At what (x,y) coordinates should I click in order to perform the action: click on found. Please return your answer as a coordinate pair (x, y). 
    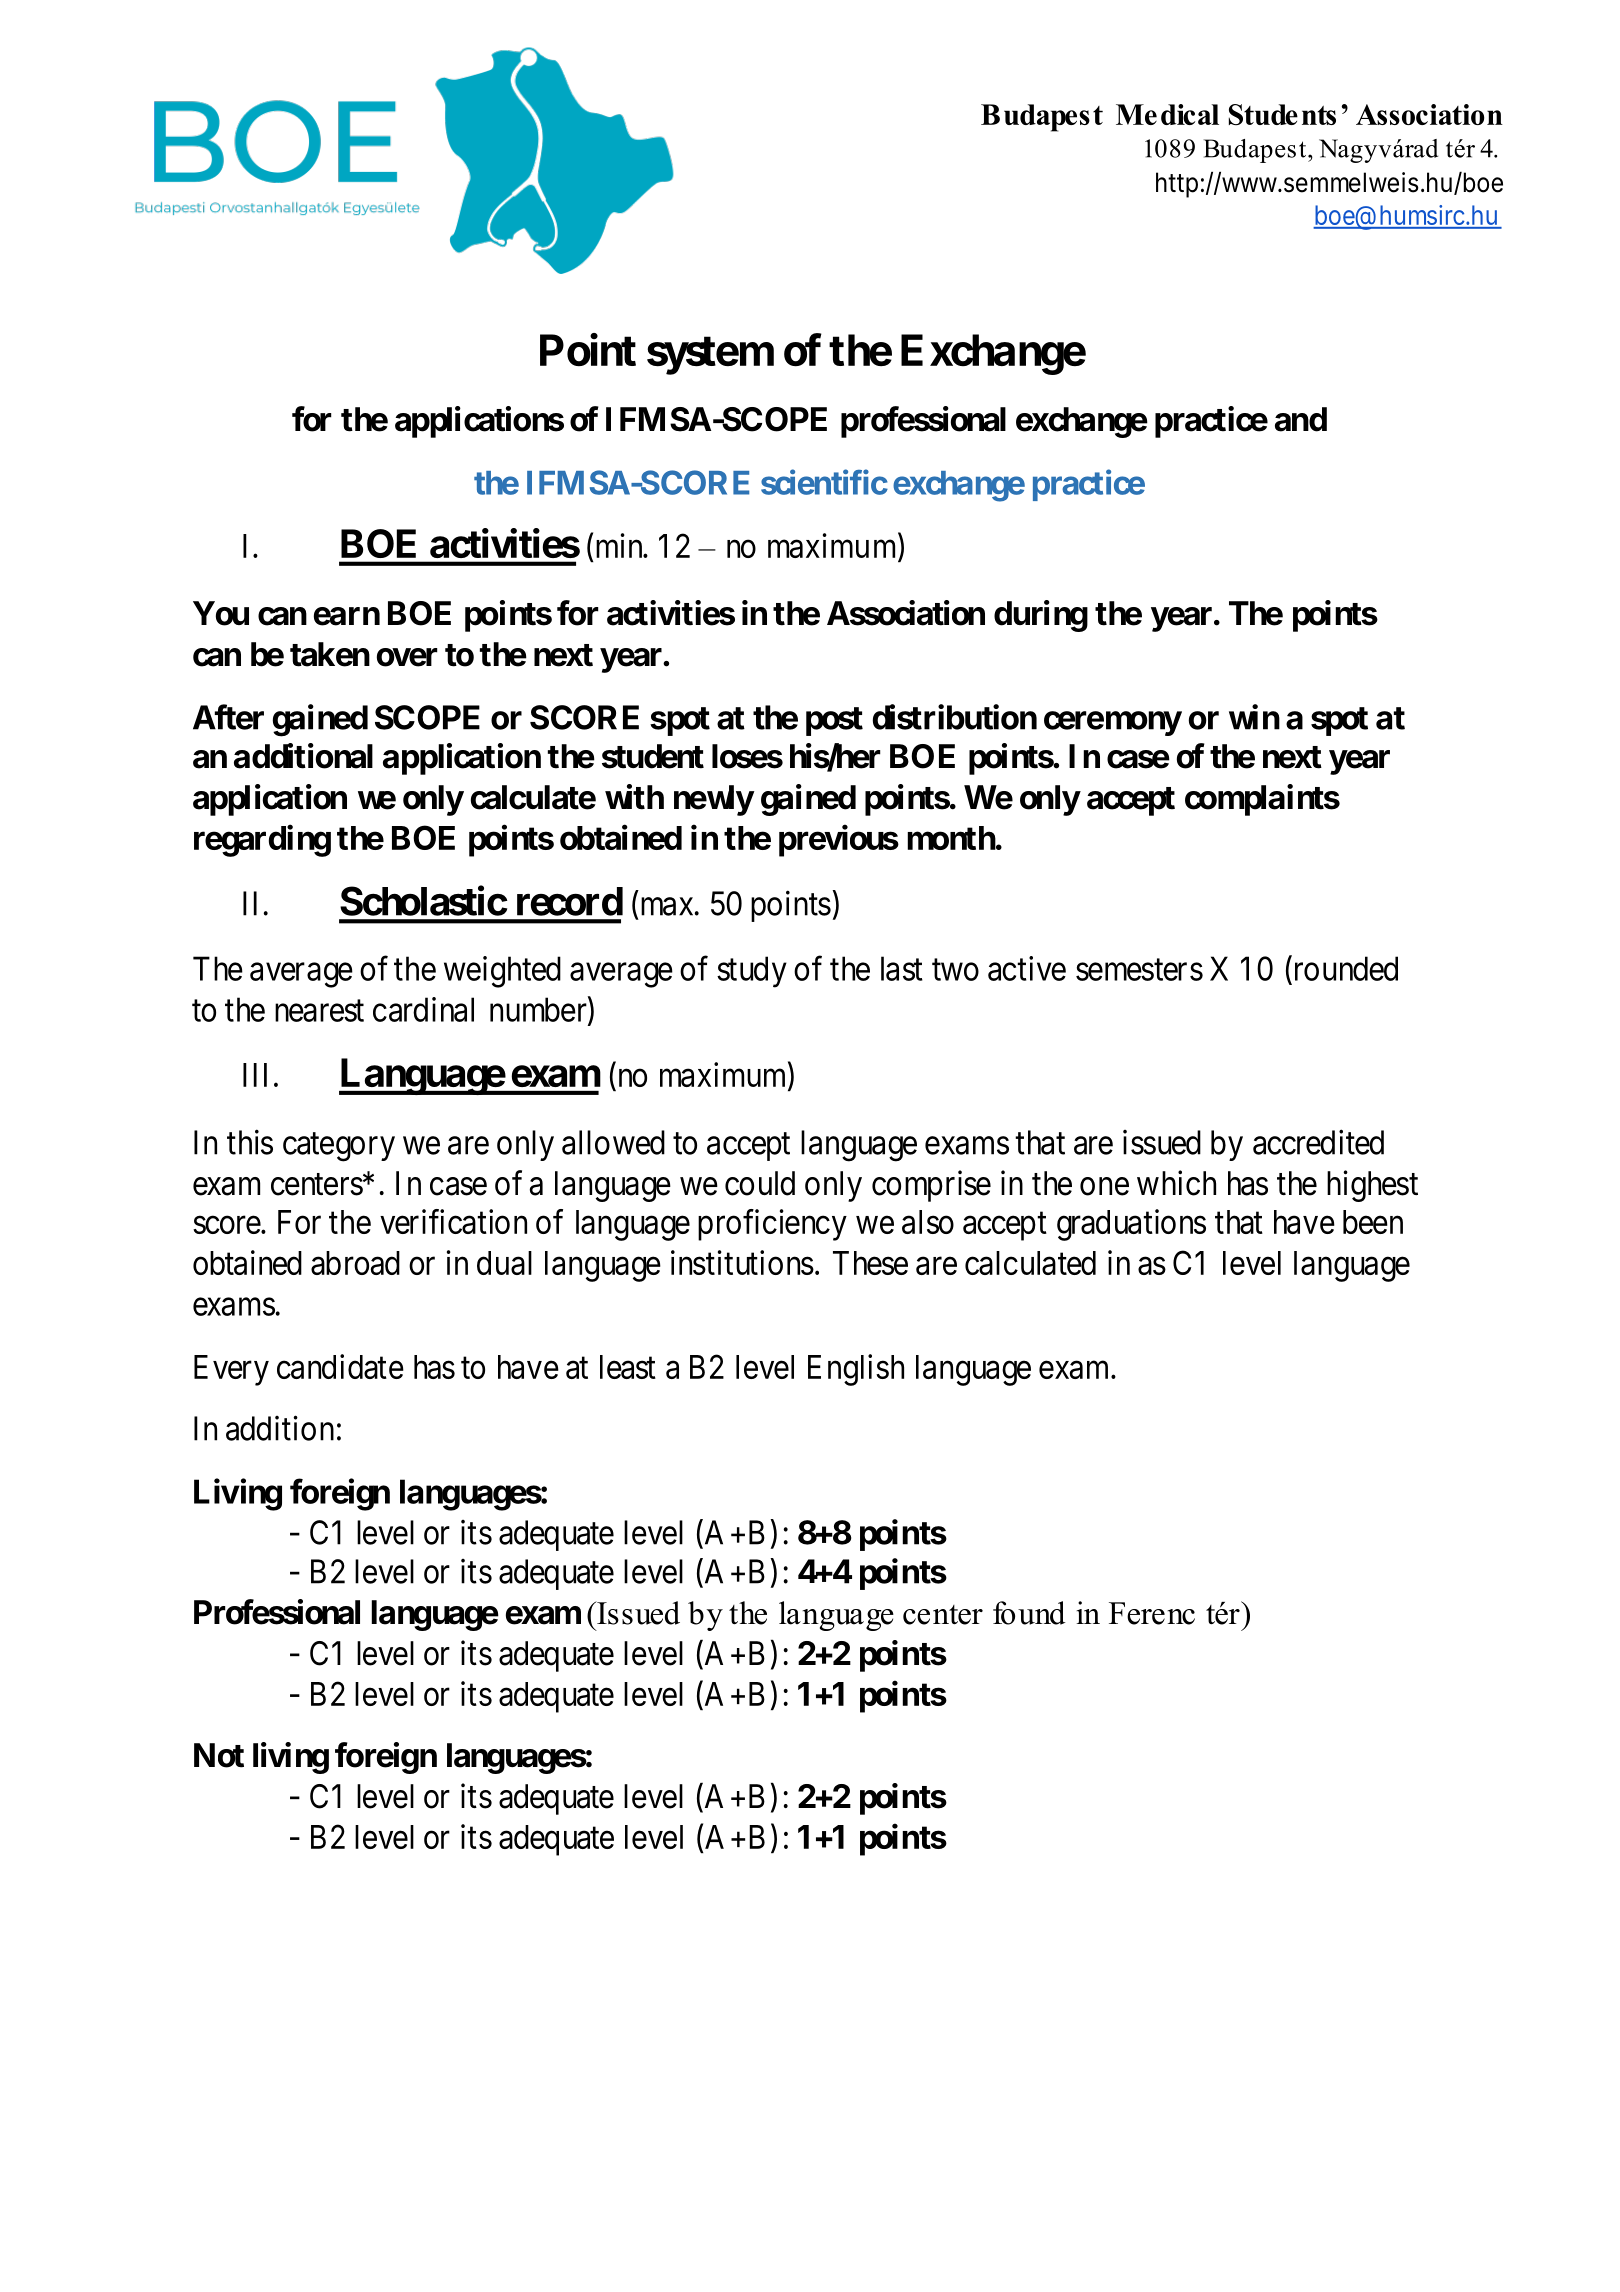
    Looking at the image, I should click on (1029, 1613).
